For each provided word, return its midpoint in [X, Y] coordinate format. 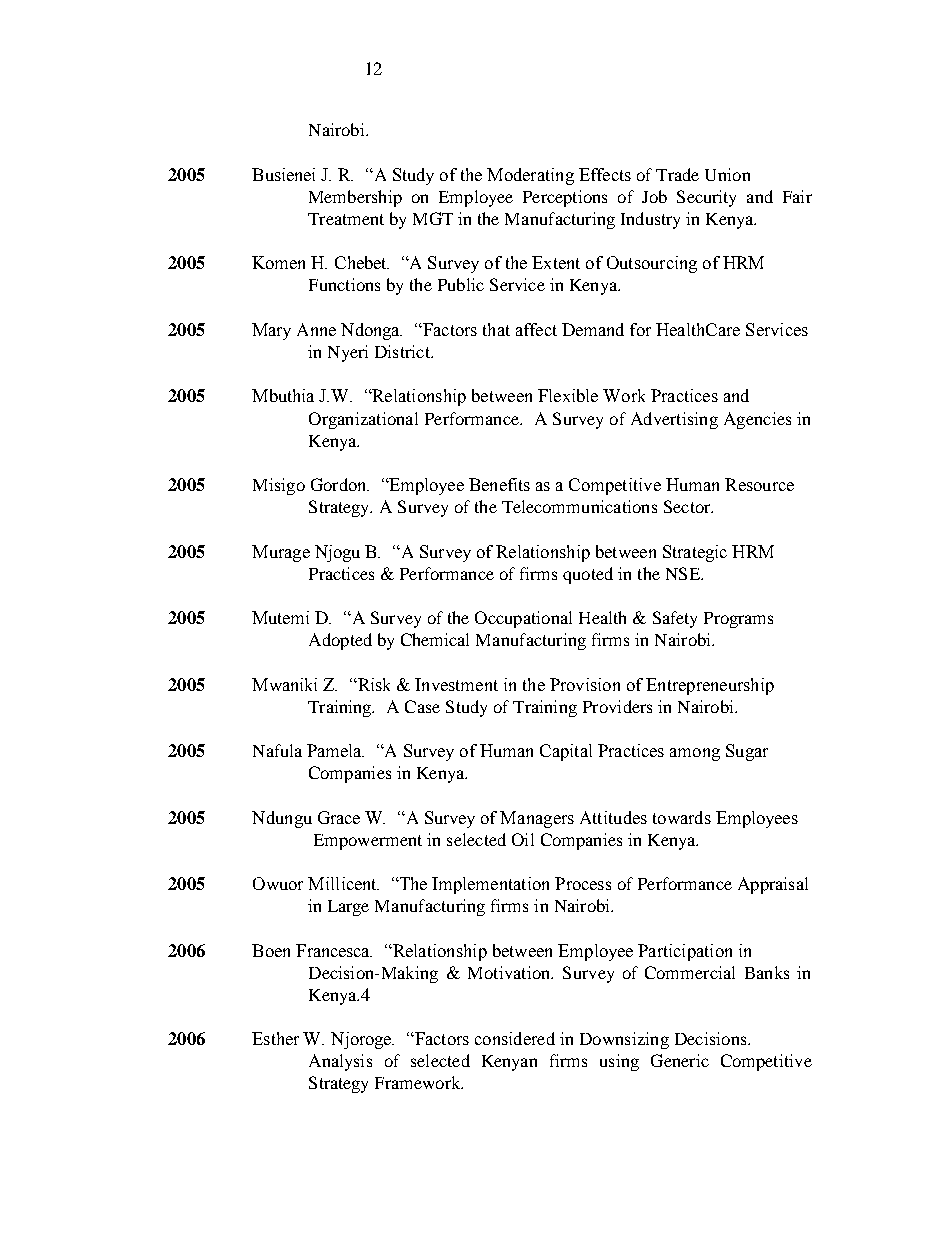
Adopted [340, 641]
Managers [537, 819]
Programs [738, 620]
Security [706, 198]
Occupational [523, 619]
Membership [355, 198]
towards [682, 817]
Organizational [363, 420]
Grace [339, 817]
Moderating [530, 176]
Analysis [340, 1062]
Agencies [757, 420]
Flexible [568, 395]
